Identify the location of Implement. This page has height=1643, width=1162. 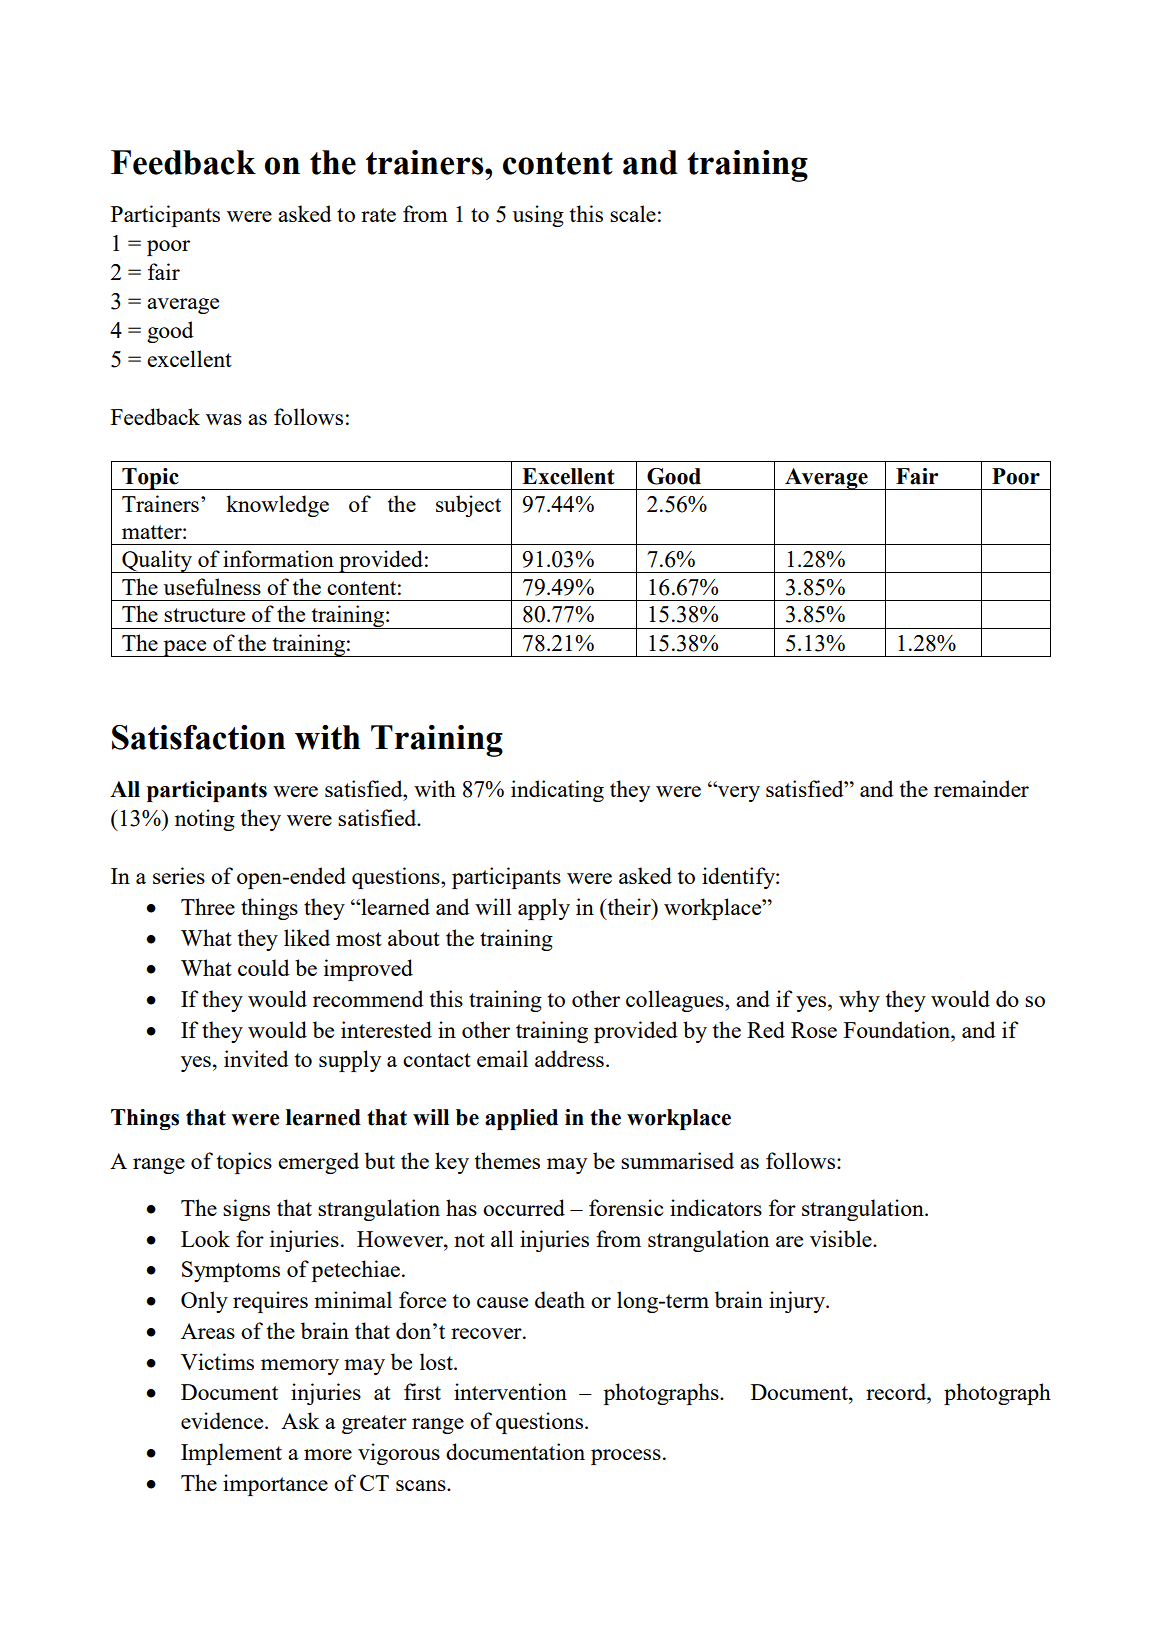
(231, 1454).
